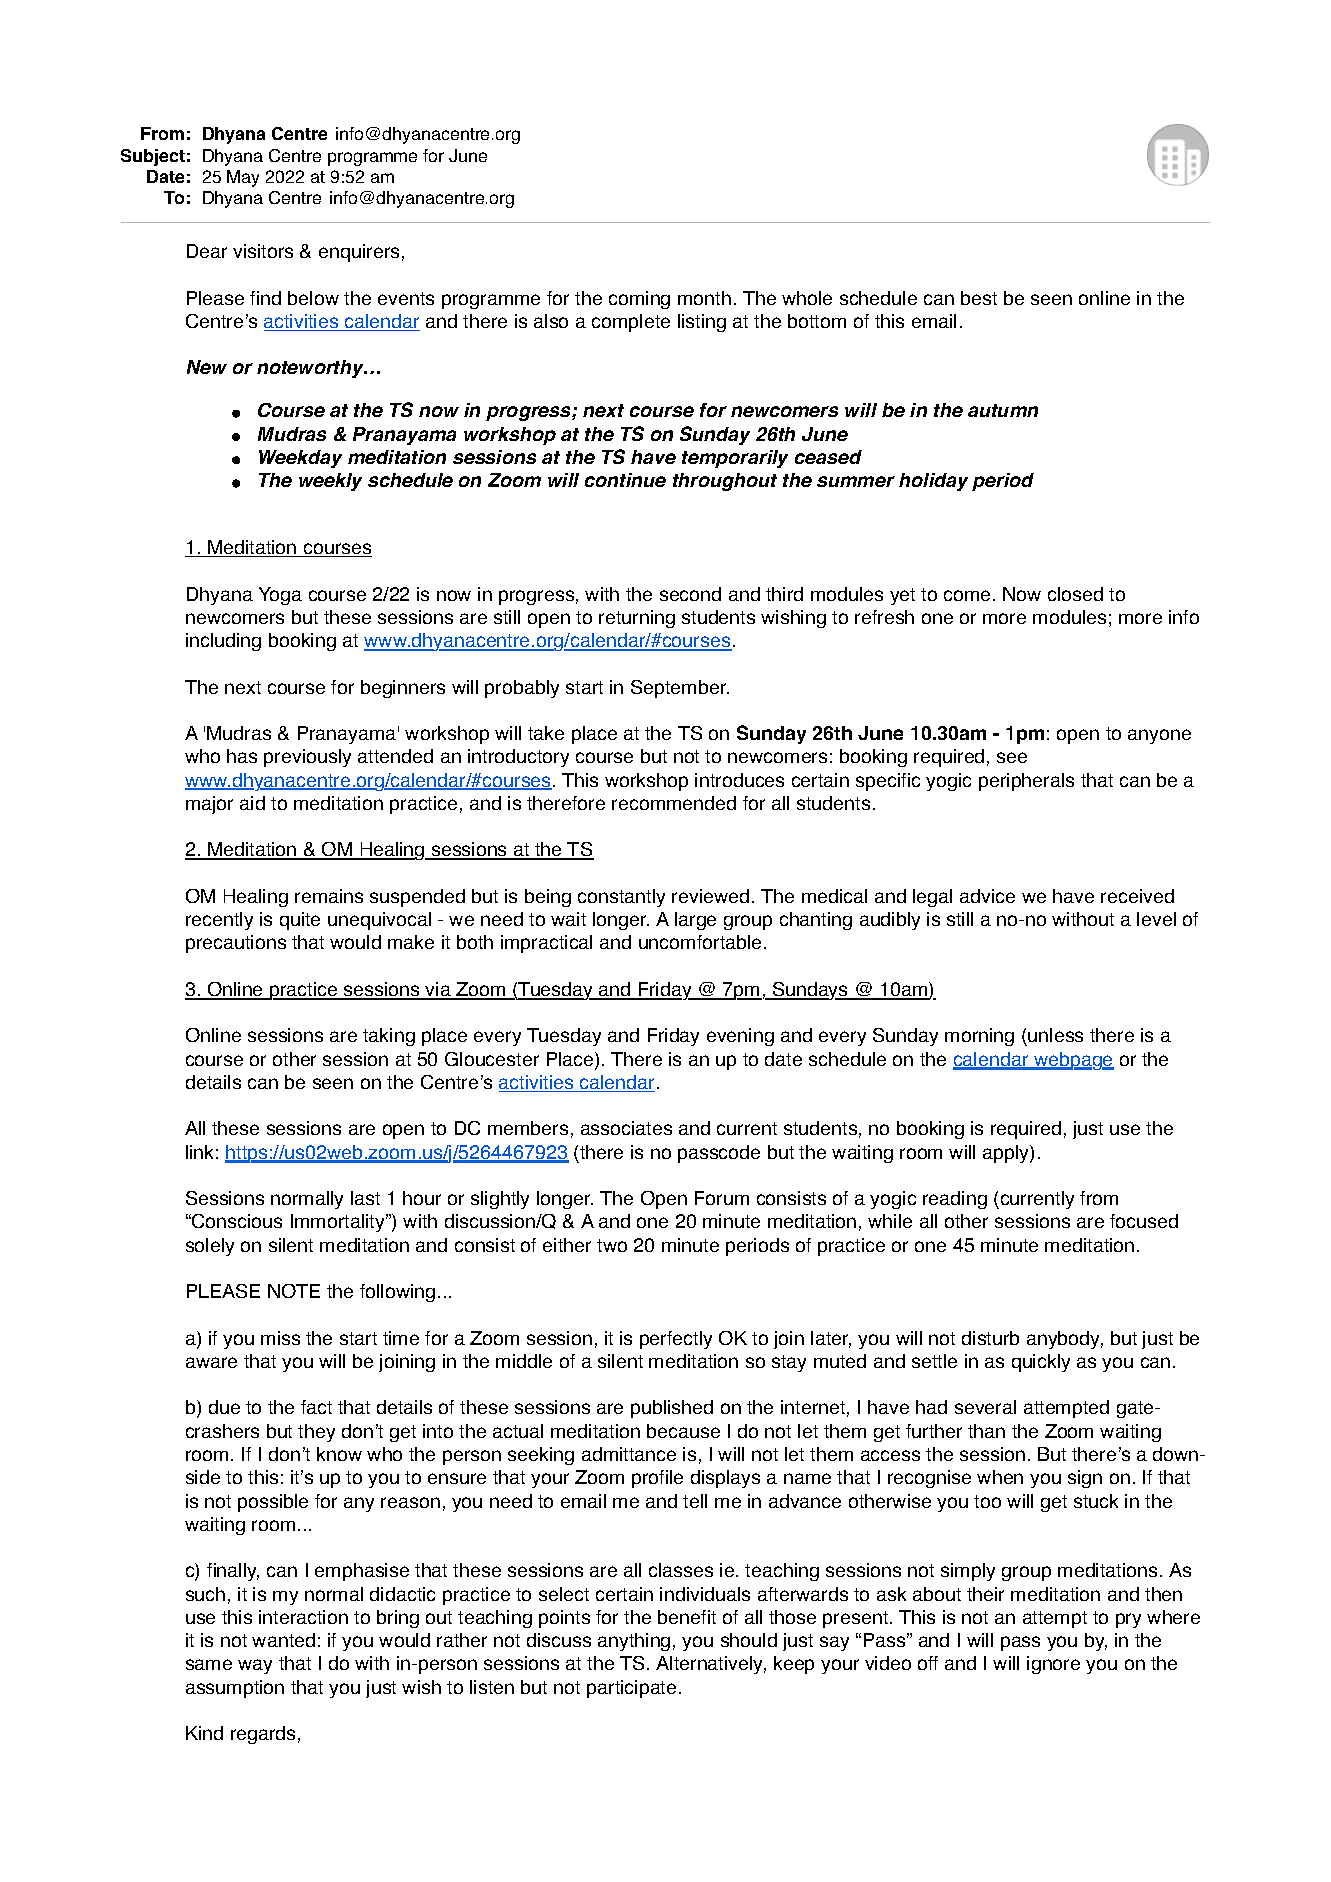 This screenshot has height=1882, width=1331. What do you see at coordinates (690, 594) in the screenshot?
I see `second` at bounding box center [690, 594].
